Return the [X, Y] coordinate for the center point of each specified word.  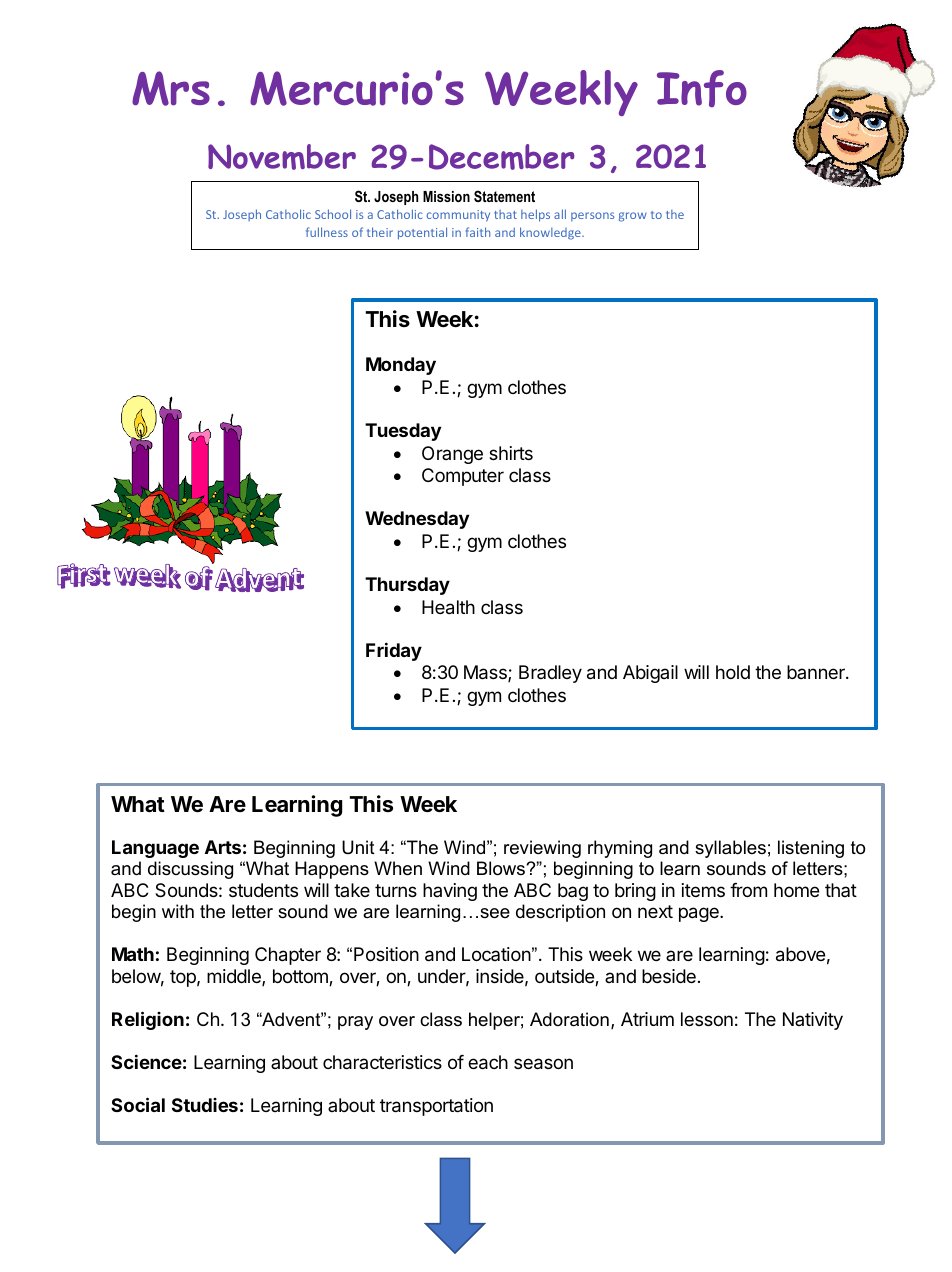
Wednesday [417, 520]
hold [733, 672]
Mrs [171, 88]
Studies [205, 1105]
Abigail [650, 674]
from [748, 889]
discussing [190, 870]
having [450, 892]
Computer [463, 477]
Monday [401, 366]
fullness [327, 232]
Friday [394, 651]
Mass [486, 673]
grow [633, 217]
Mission [446, 196]
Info [702, 89]
